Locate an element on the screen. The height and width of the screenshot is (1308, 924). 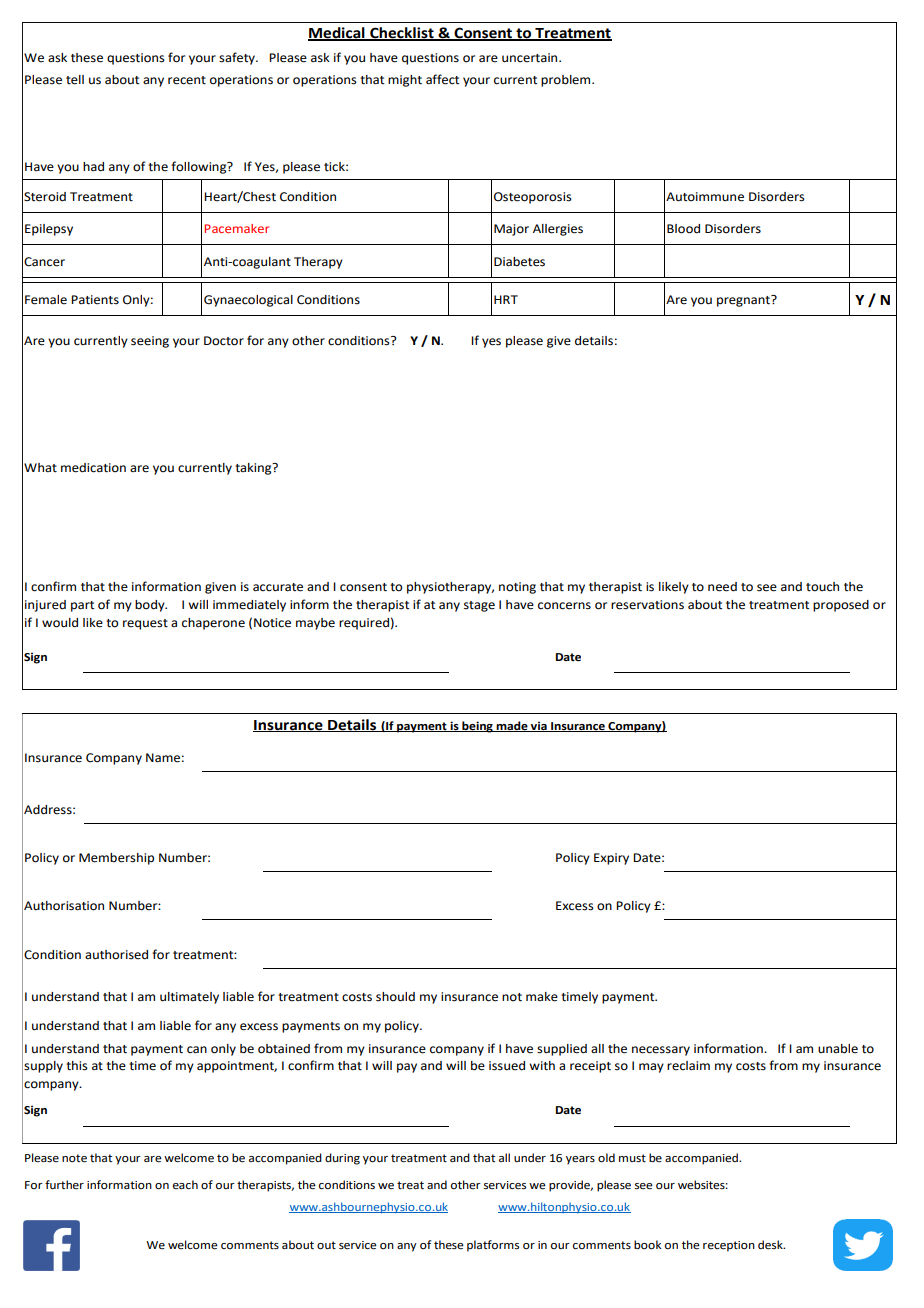
problem is located at coordinates (567, 81).
